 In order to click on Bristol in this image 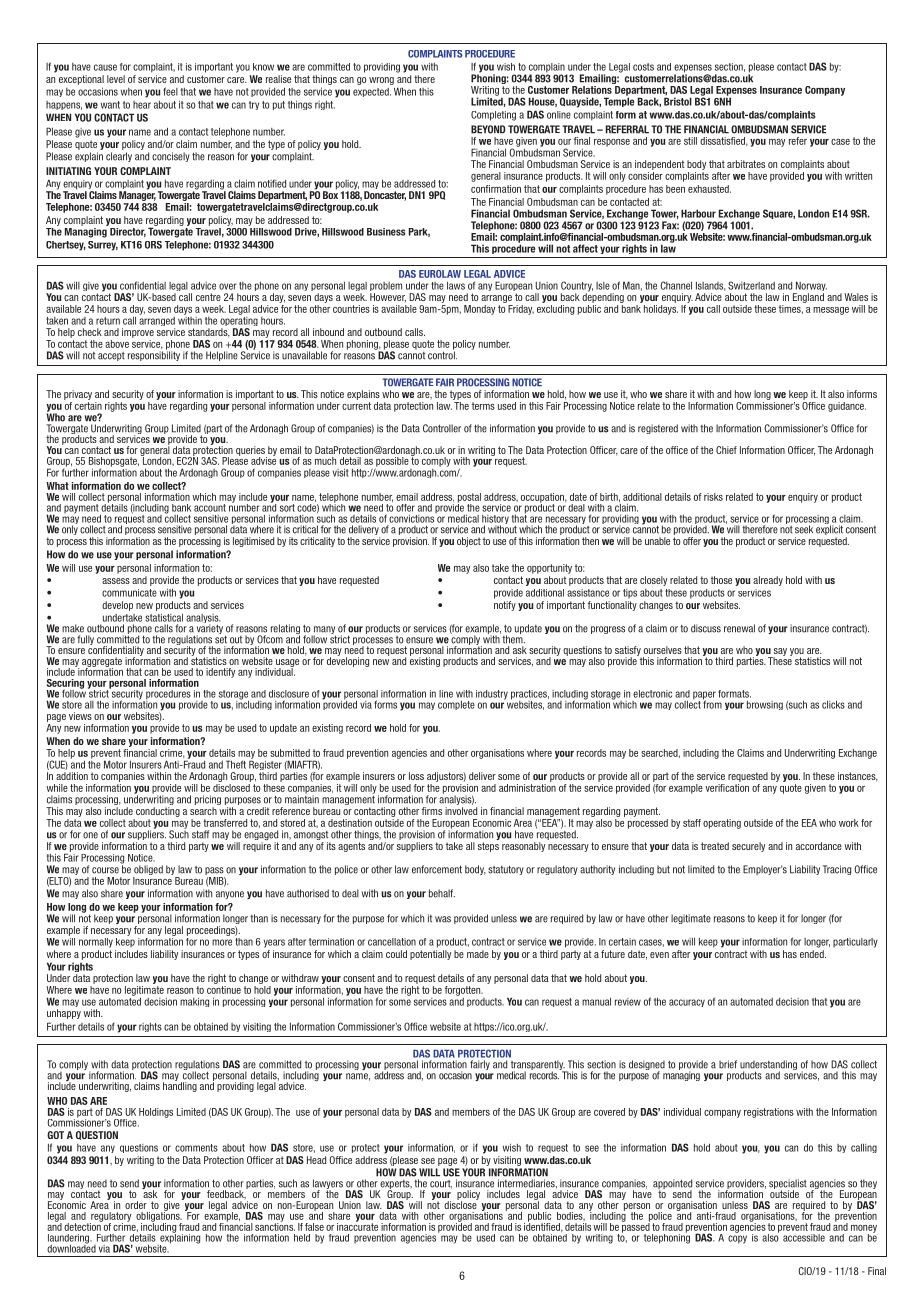, I will do `click(678, 101)`.
